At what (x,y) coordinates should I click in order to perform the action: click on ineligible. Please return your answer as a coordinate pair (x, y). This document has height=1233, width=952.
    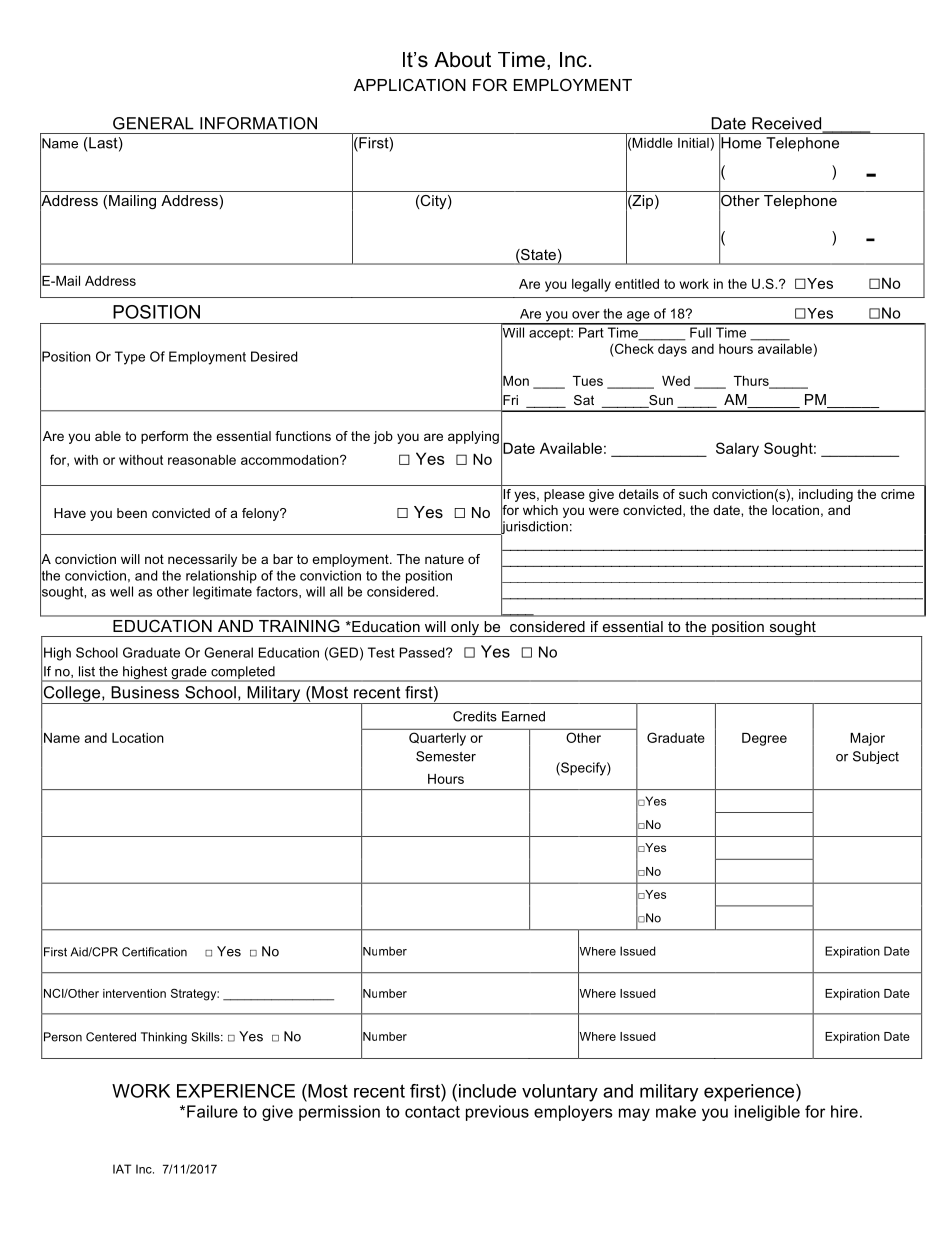
    Looking at the image, I should click on (767, 1113).
